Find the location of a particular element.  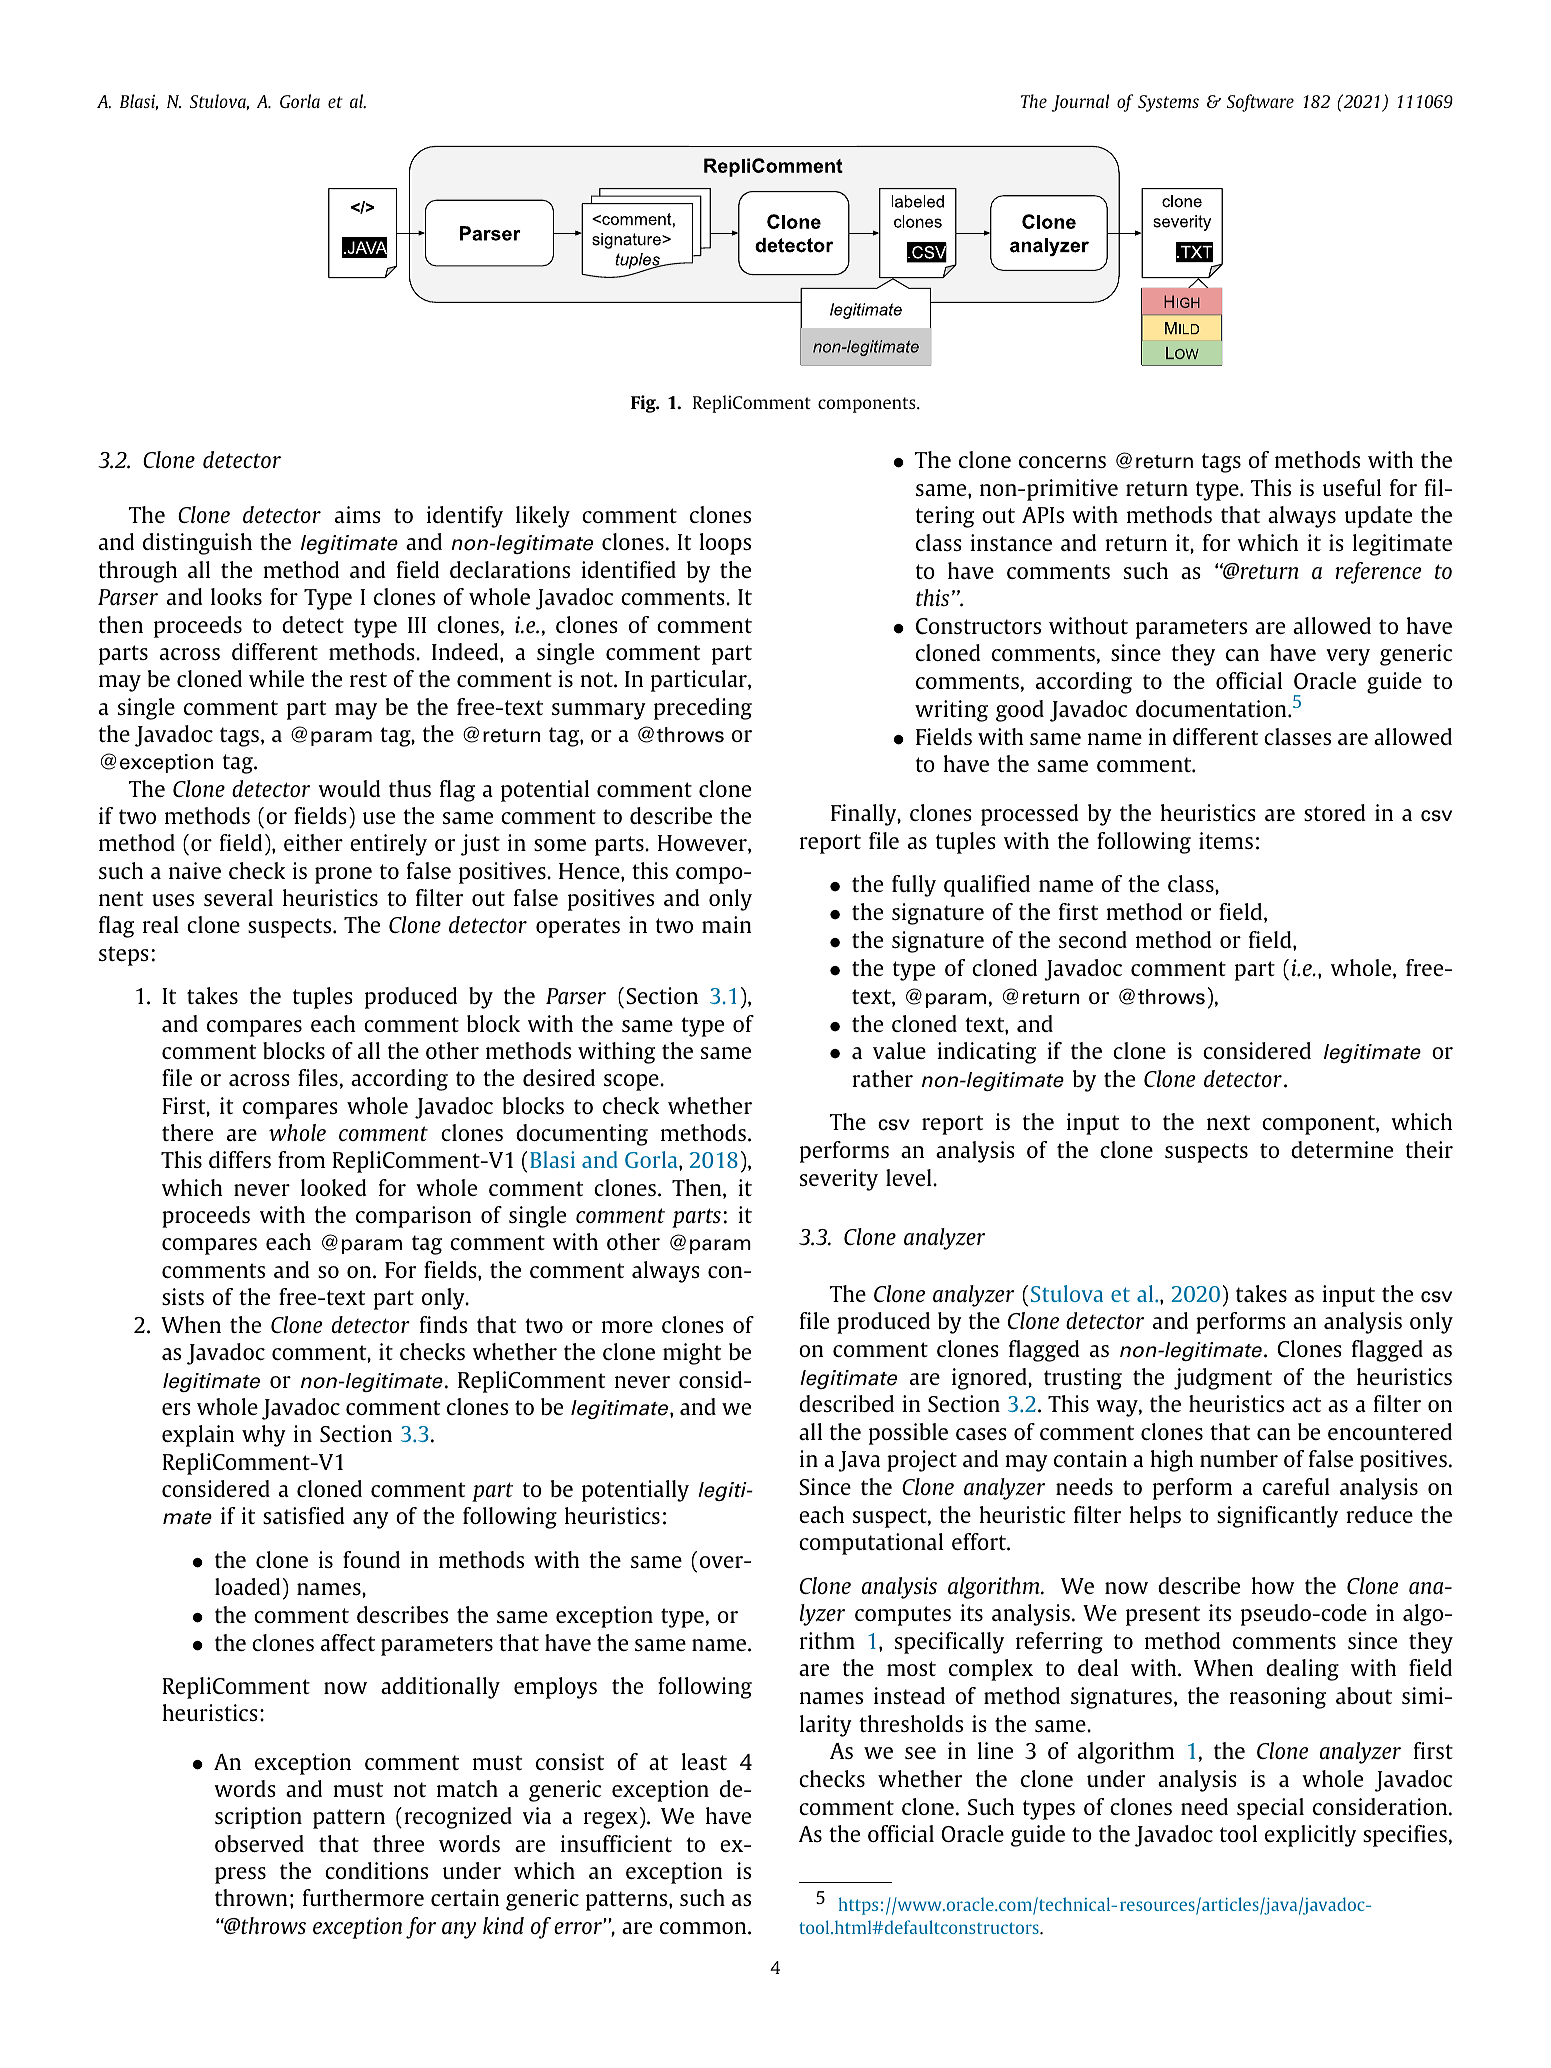

Fig is located at coordinates (644, 404).
